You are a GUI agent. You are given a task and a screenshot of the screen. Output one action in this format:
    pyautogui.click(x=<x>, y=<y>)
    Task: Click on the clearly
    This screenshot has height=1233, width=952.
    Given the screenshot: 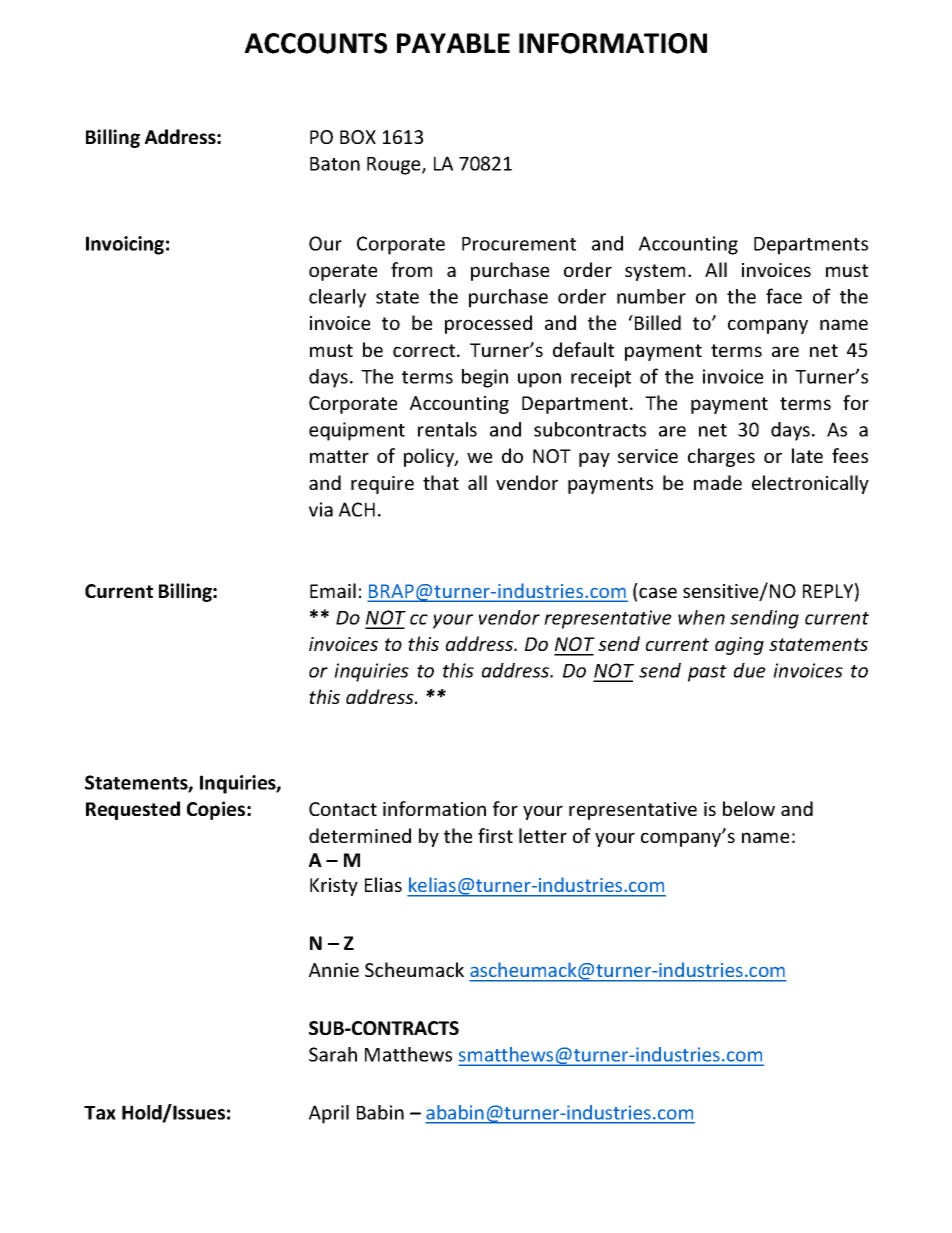 What is the action you would take?
    pyautogui.click(x=337, y=298)
